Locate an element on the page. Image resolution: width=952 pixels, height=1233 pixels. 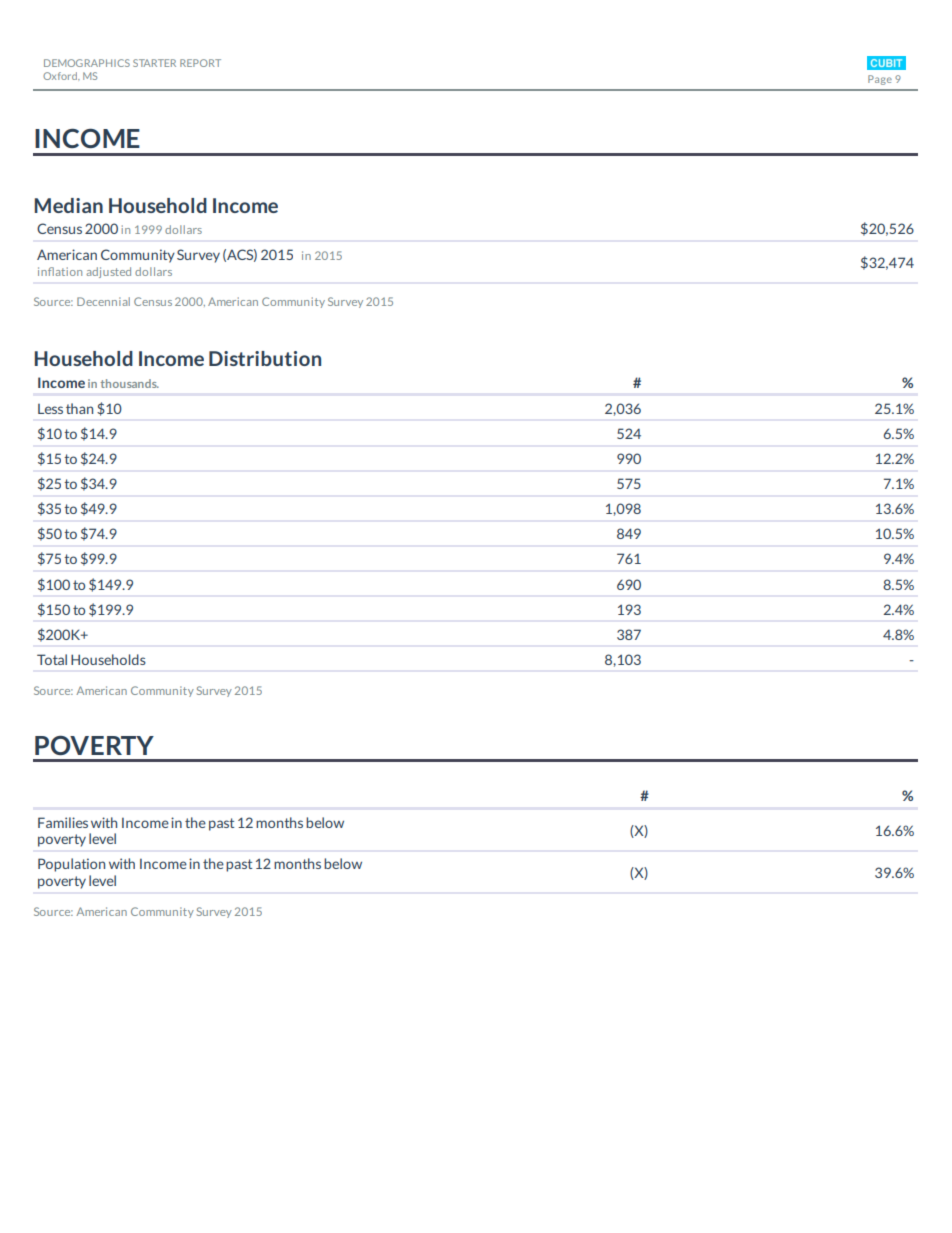
Distribution is located at coordinates (265, 358).
